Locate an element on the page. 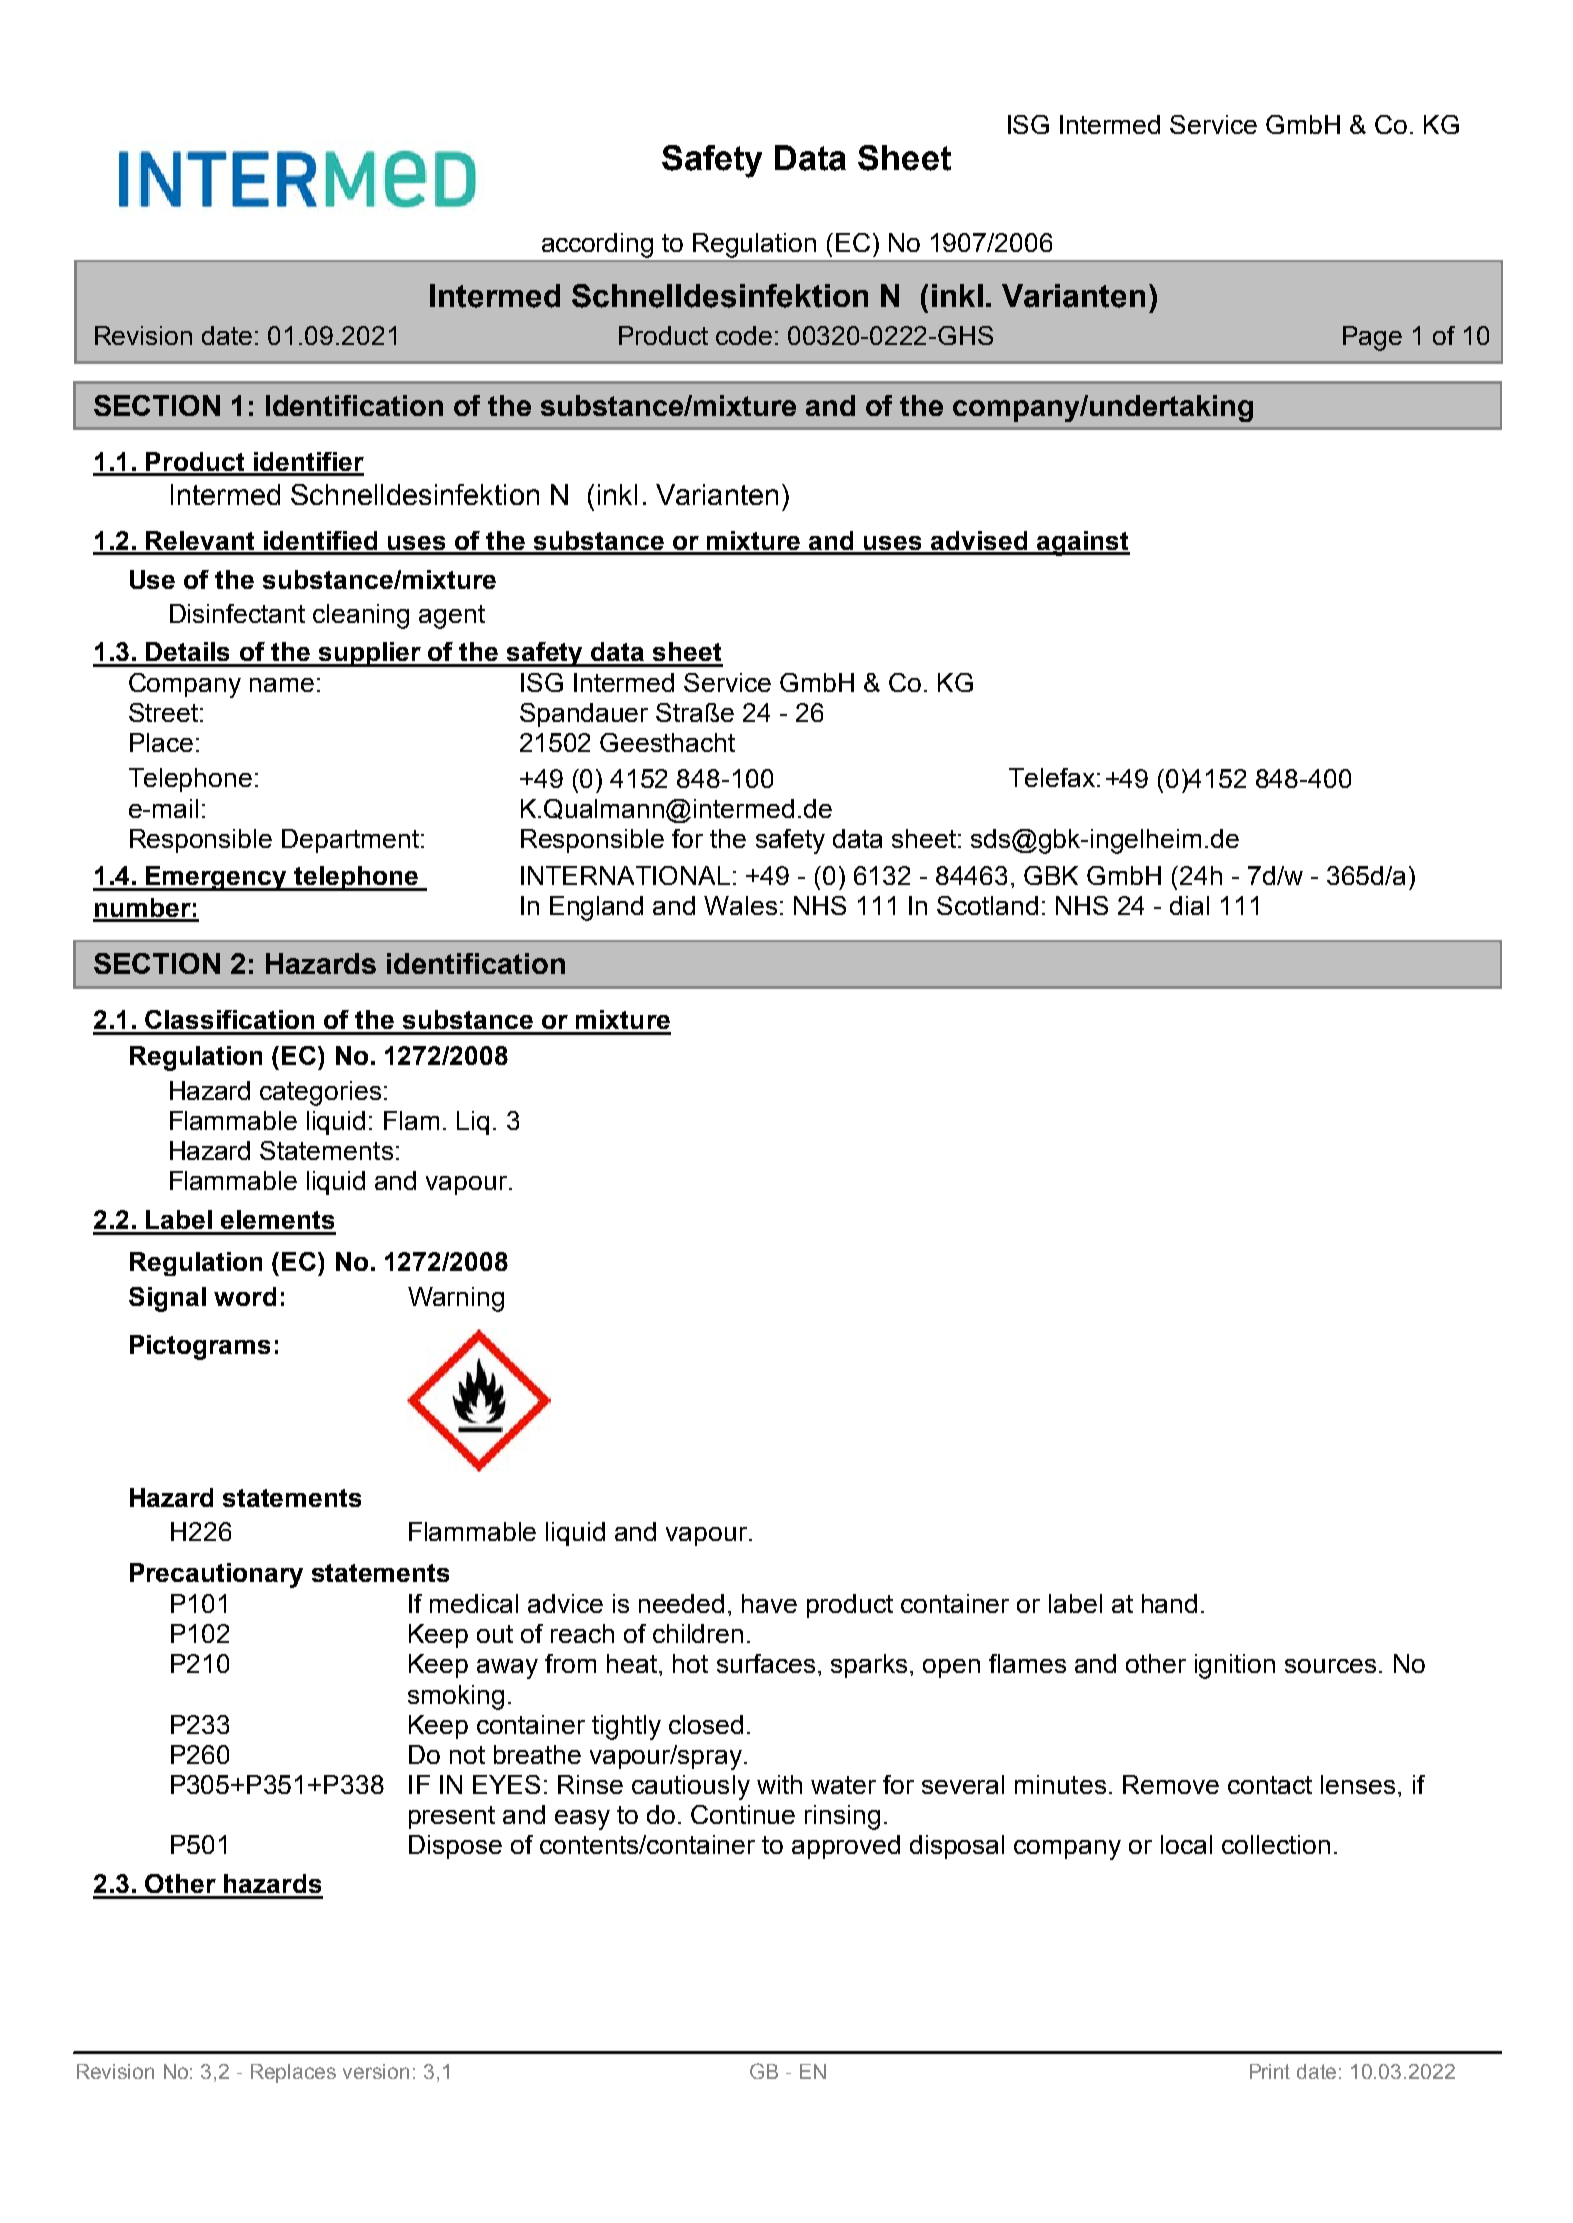 The height and width of the page is (2223, 1573). Wales is located at coordinates (740, 905).
